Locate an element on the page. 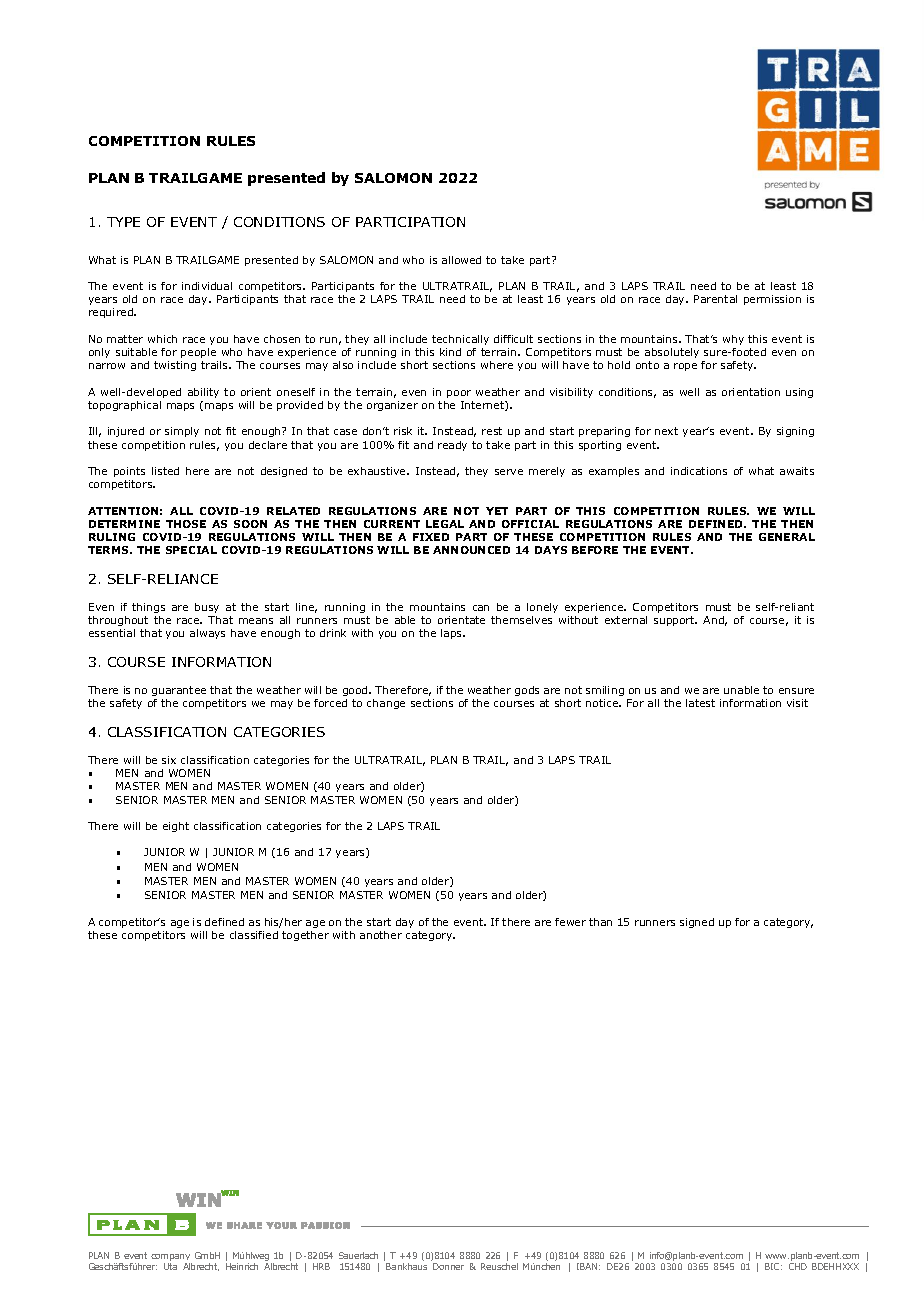 Image resolution: width=924 pixels, height=1308 pixels. ANNOUNCED is located at coordinates (471, 550).
